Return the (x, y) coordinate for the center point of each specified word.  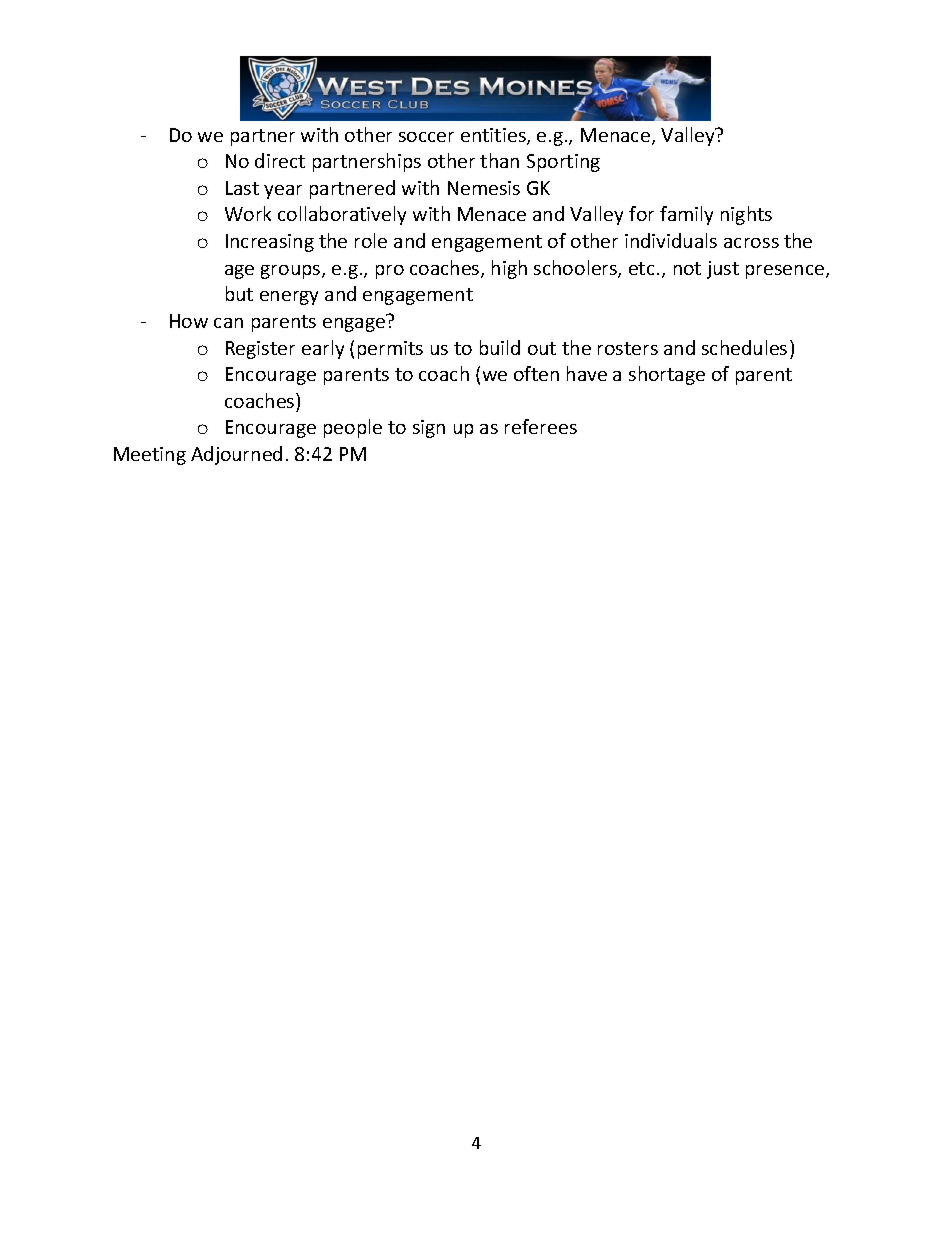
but (239, 293)
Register (260, 350)
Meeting (150, 456)
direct (280, 160)
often (536, 373)
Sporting (563, 163)
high (509, 269)
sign (429, 429)
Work (248, 213)
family (686, 215)
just (723, 270)
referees (541, 426)
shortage (667, 375)
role (371, 240)
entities (494, 136)
